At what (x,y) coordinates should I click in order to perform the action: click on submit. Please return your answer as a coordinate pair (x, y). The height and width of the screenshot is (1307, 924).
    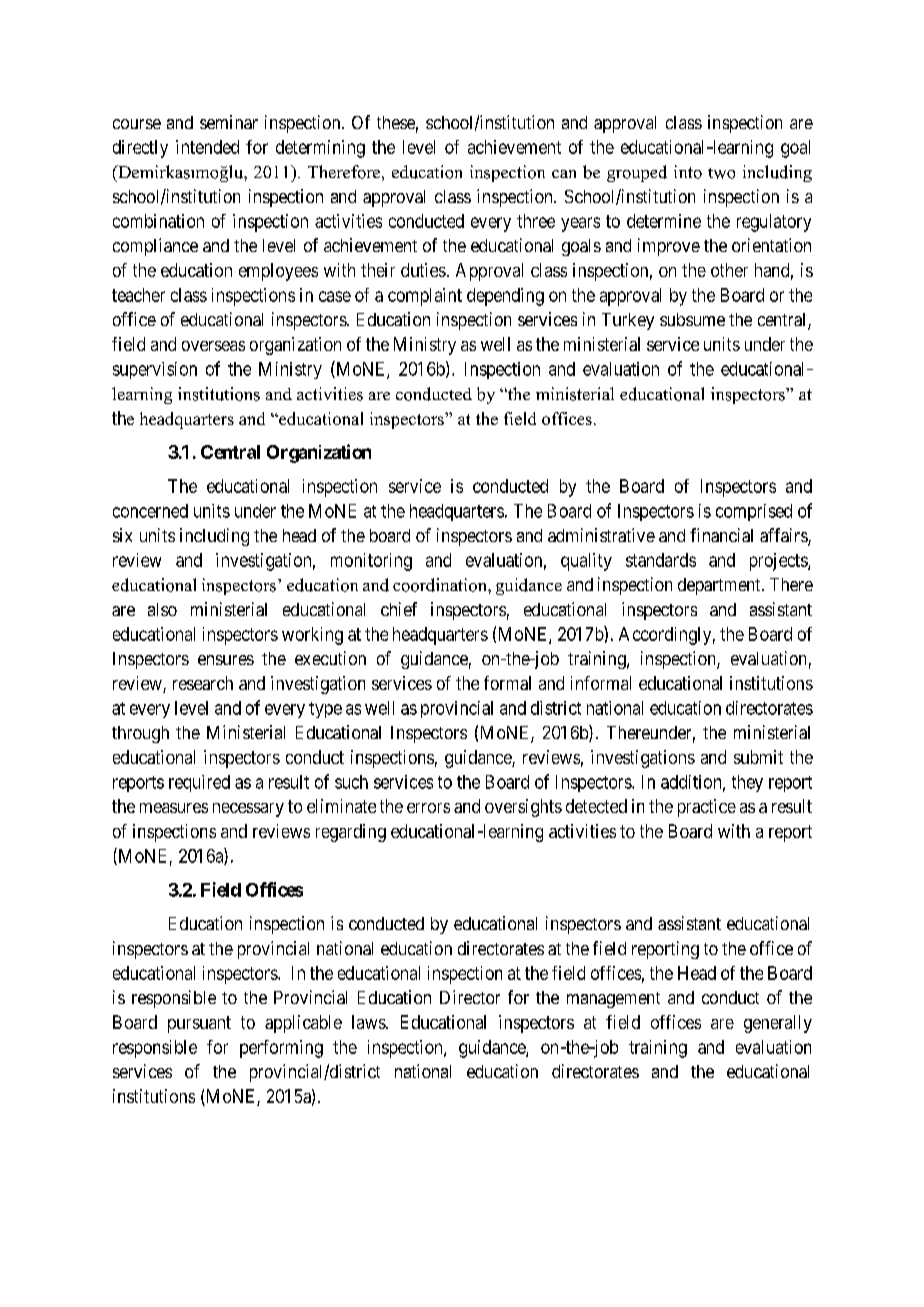
    Looking at the image, I should click on (758, 757).
